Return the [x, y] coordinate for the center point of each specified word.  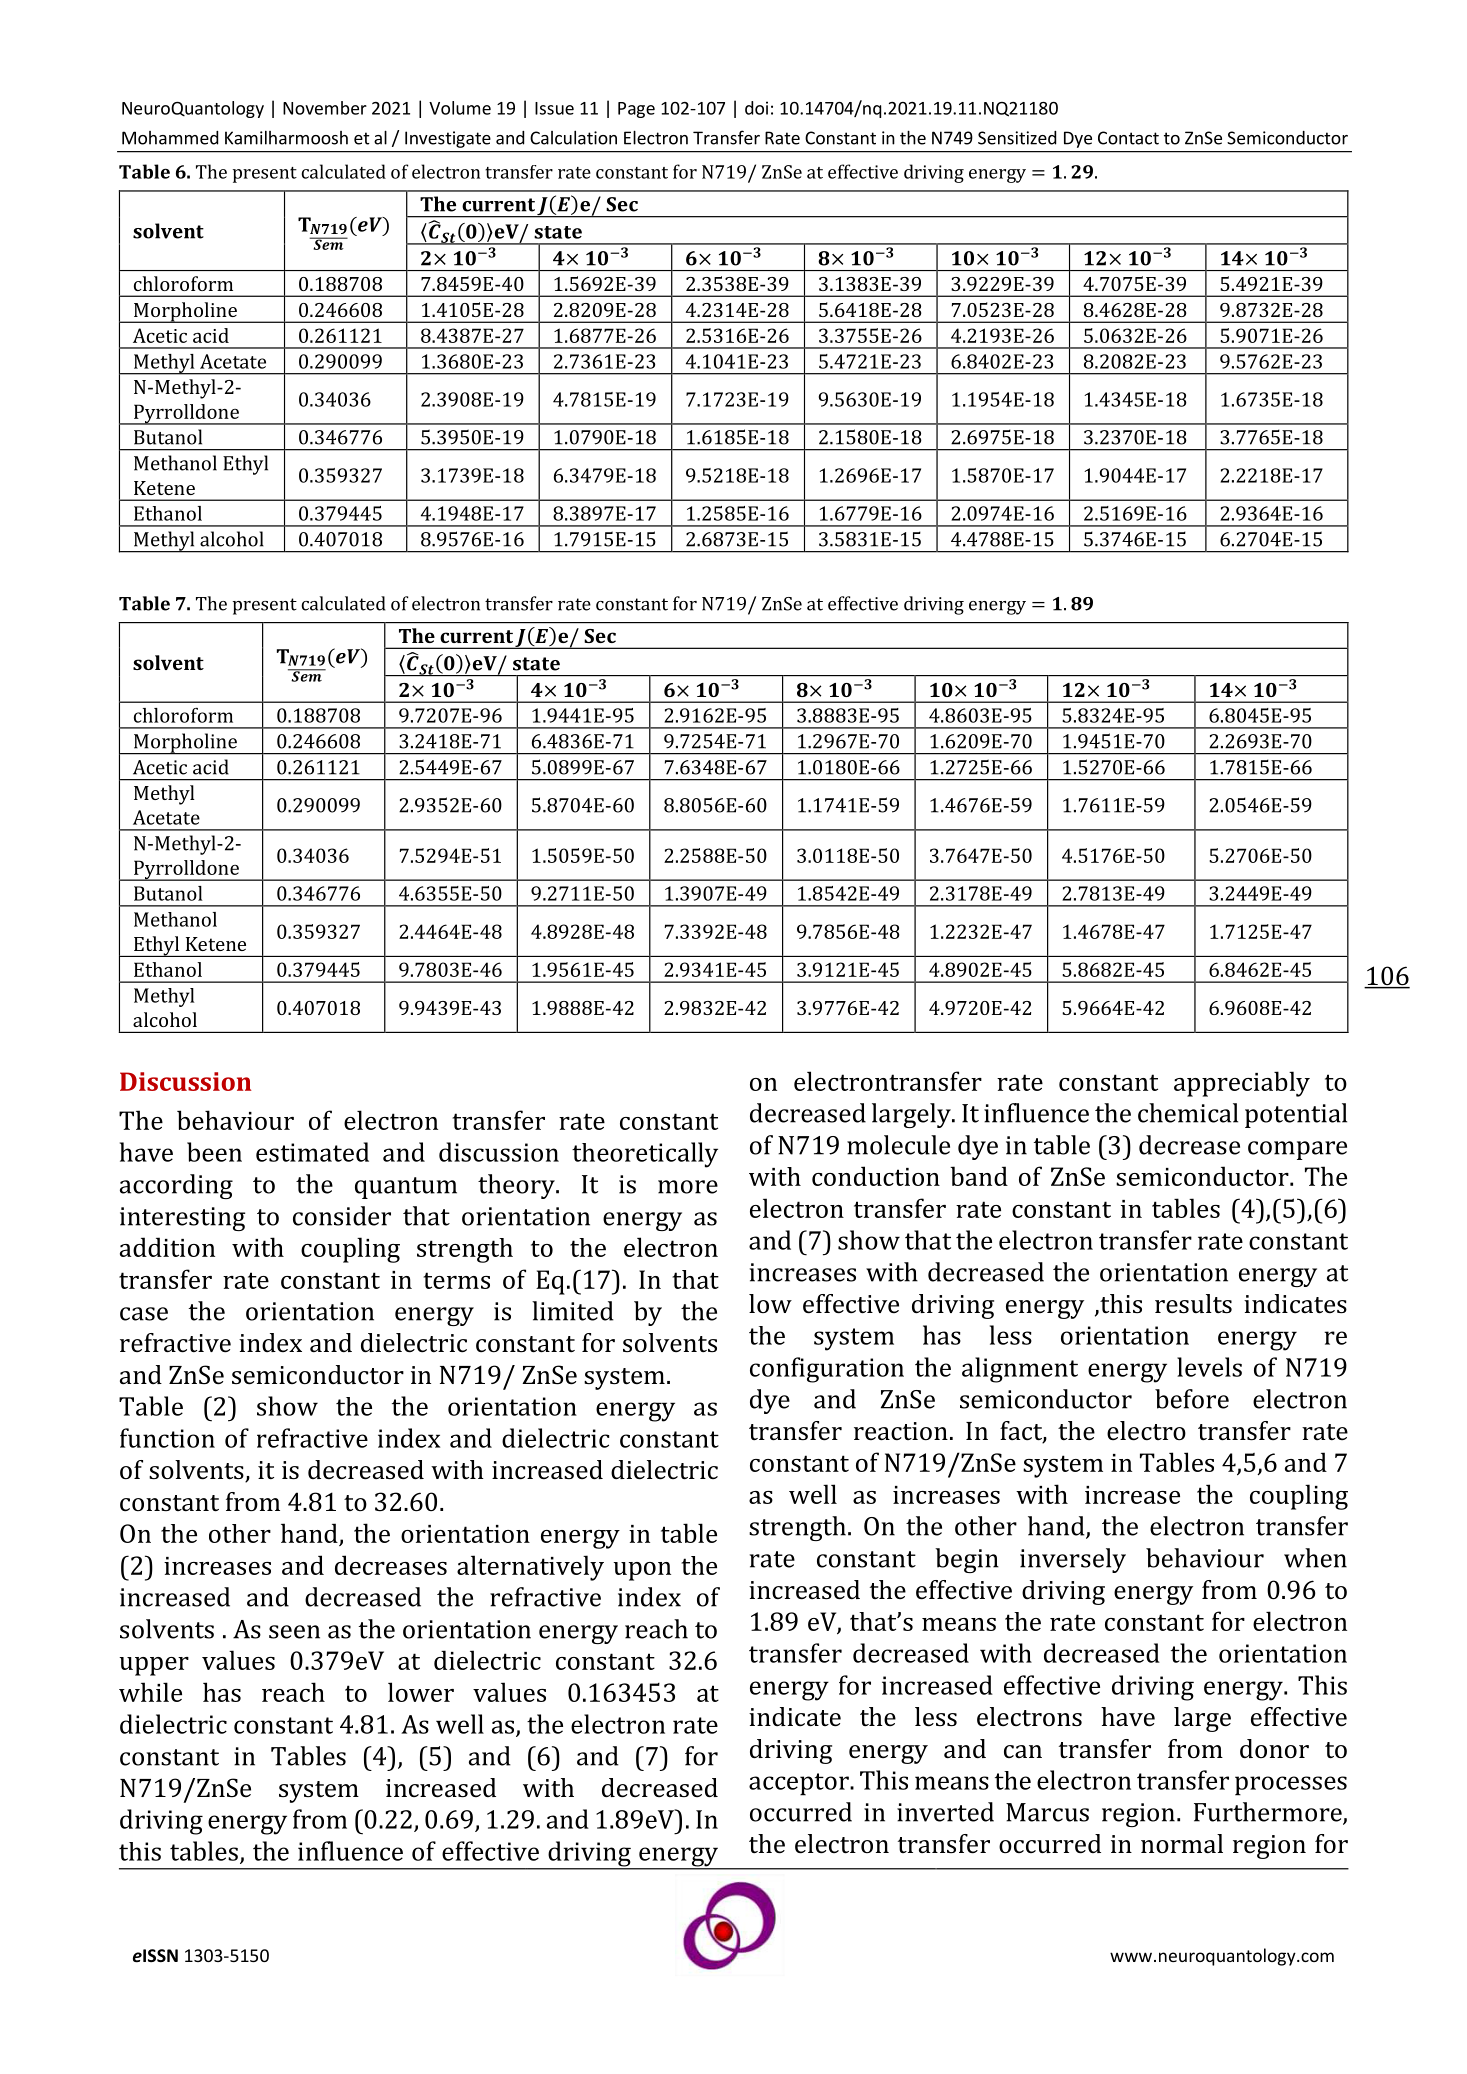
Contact [1128, 138]
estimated [312, 1152]
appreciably [1242, 1084]
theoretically [645, 1155]
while [150, 1692]
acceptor [800, 1784]
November [325, 108]
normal [1182, 1843]
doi [756, 108]
